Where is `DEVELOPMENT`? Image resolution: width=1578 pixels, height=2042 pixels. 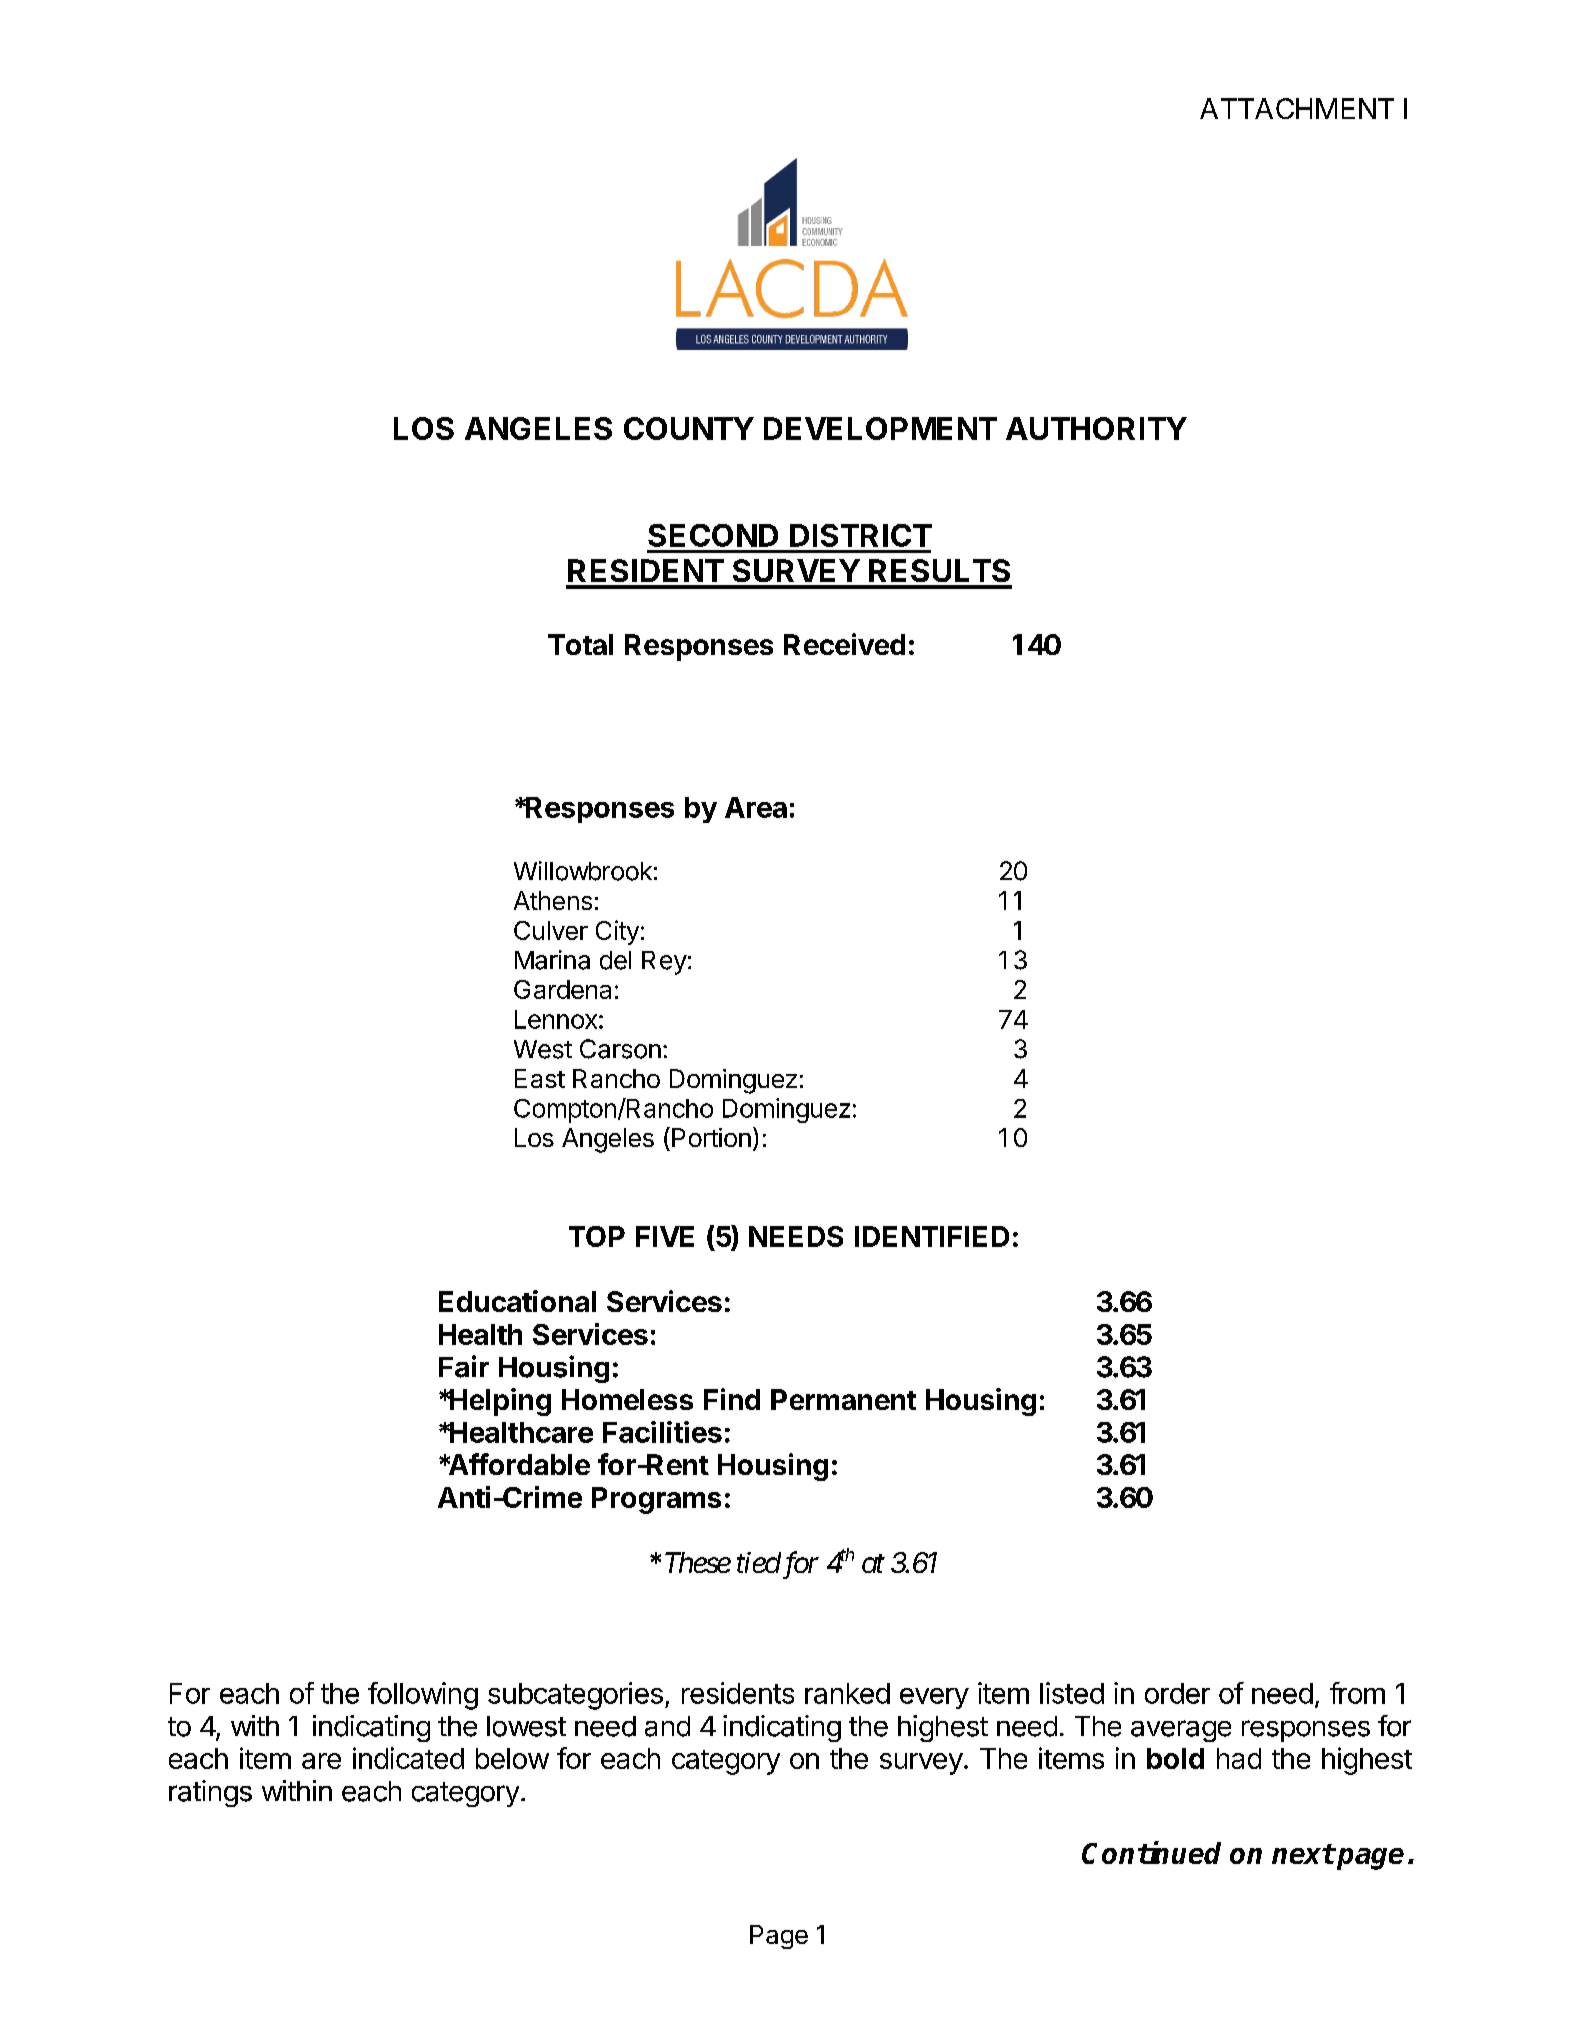 DEVELOPMENT is located at coordinates (880, 428).
